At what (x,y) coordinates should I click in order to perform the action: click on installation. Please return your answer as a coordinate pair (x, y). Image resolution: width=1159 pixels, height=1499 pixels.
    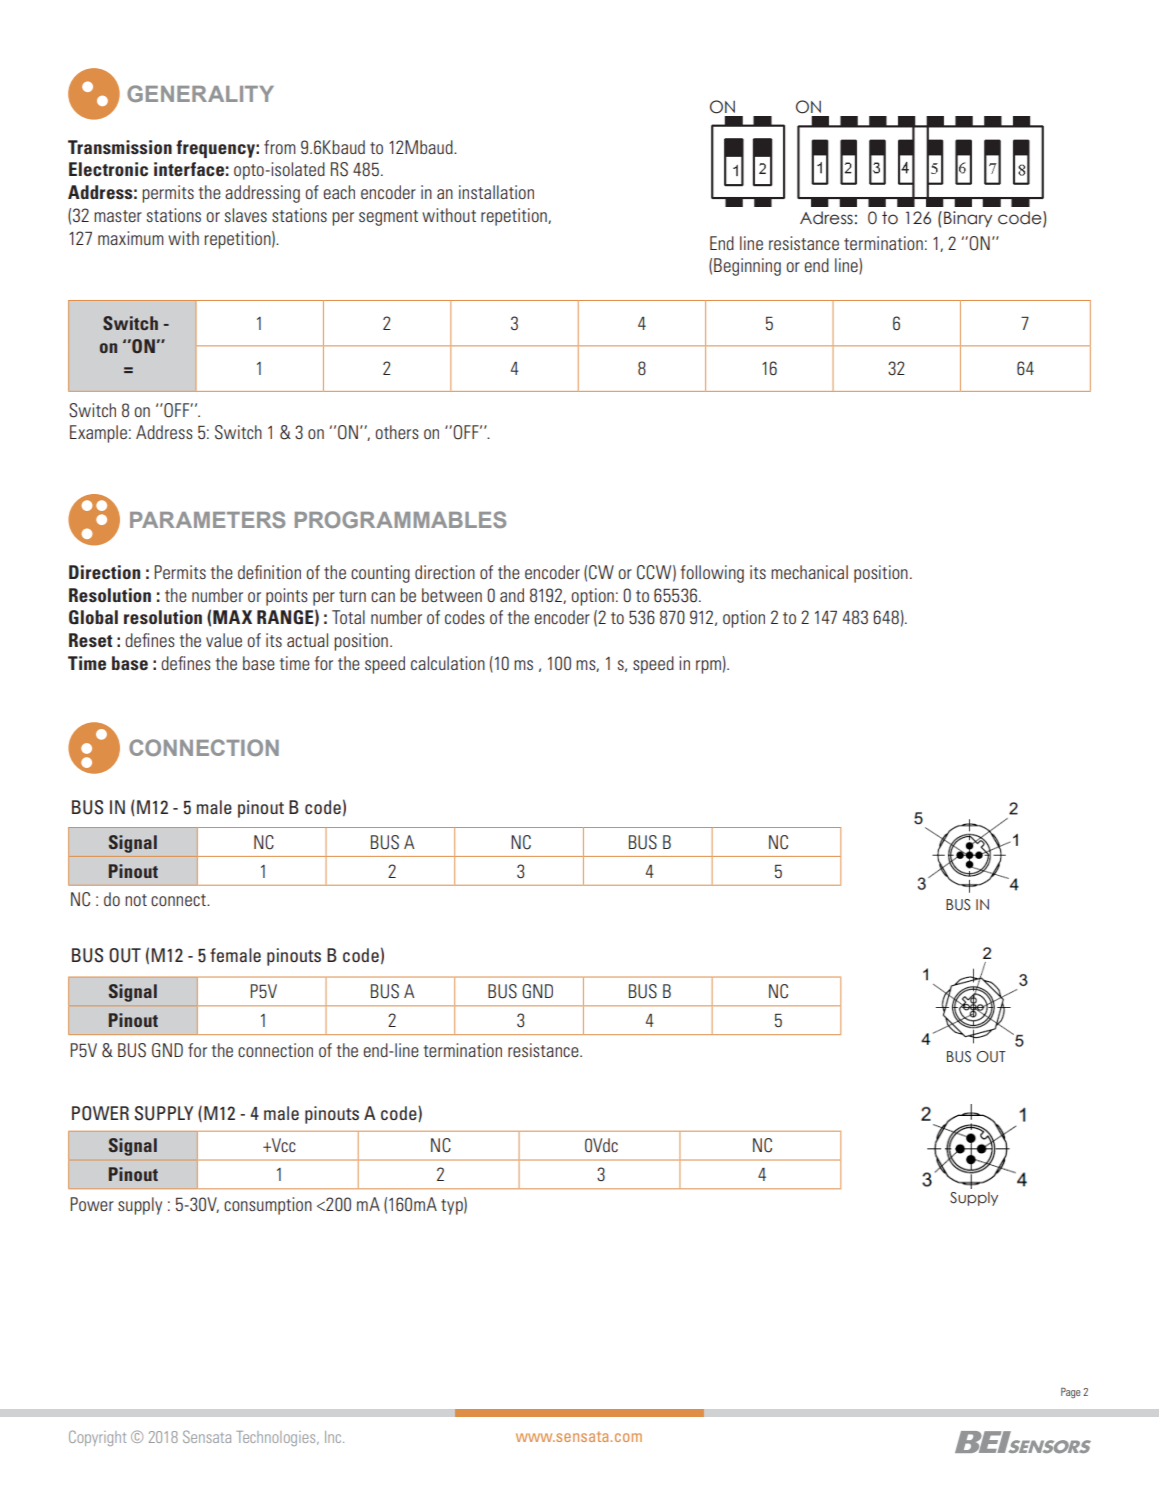
    Looking at the image, I should click on (496, 192).
